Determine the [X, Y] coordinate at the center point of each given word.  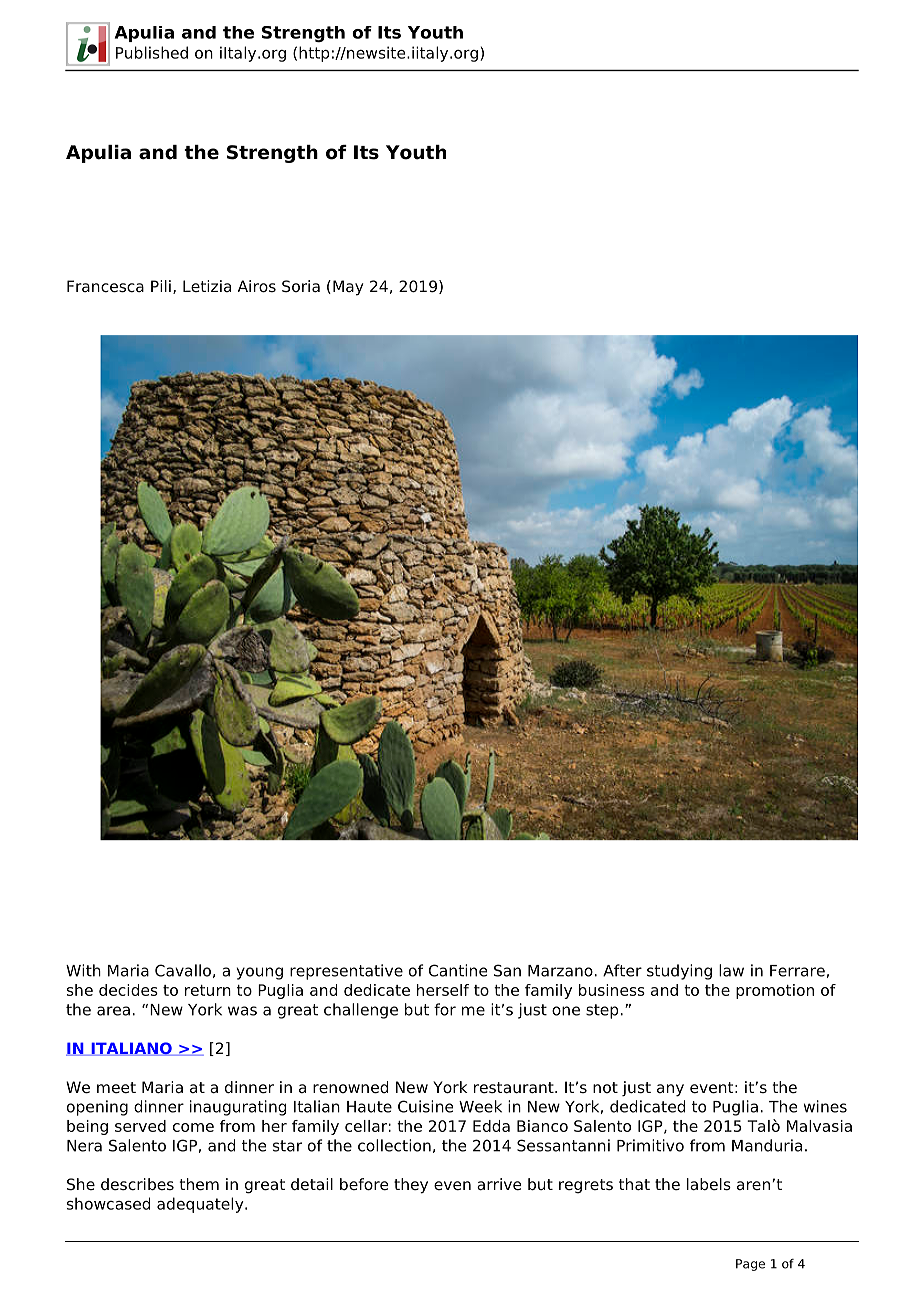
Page [750, 1265]
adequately [201, 1205]
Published [152, 52]
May [348, 288]
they [411, 1186]
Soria [301, 286]
